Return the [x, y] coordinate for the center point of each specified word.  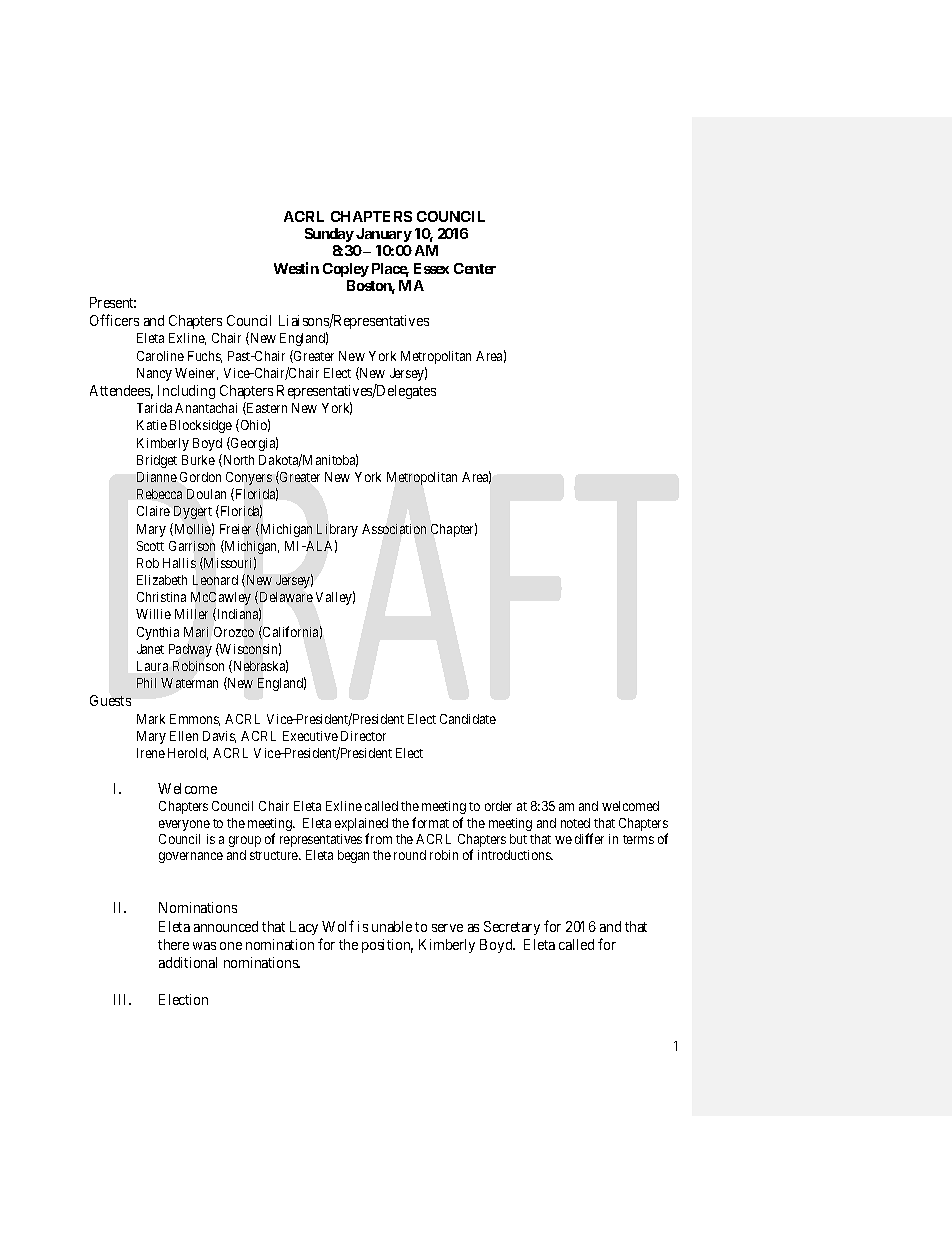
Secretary [512, 928]
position [387, 946]
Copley [346, 270]
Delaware [285, 597]
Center [475, 268]
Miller [191, 614]
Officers [114, 320]
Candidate [468, 719]
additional [188, 962]
